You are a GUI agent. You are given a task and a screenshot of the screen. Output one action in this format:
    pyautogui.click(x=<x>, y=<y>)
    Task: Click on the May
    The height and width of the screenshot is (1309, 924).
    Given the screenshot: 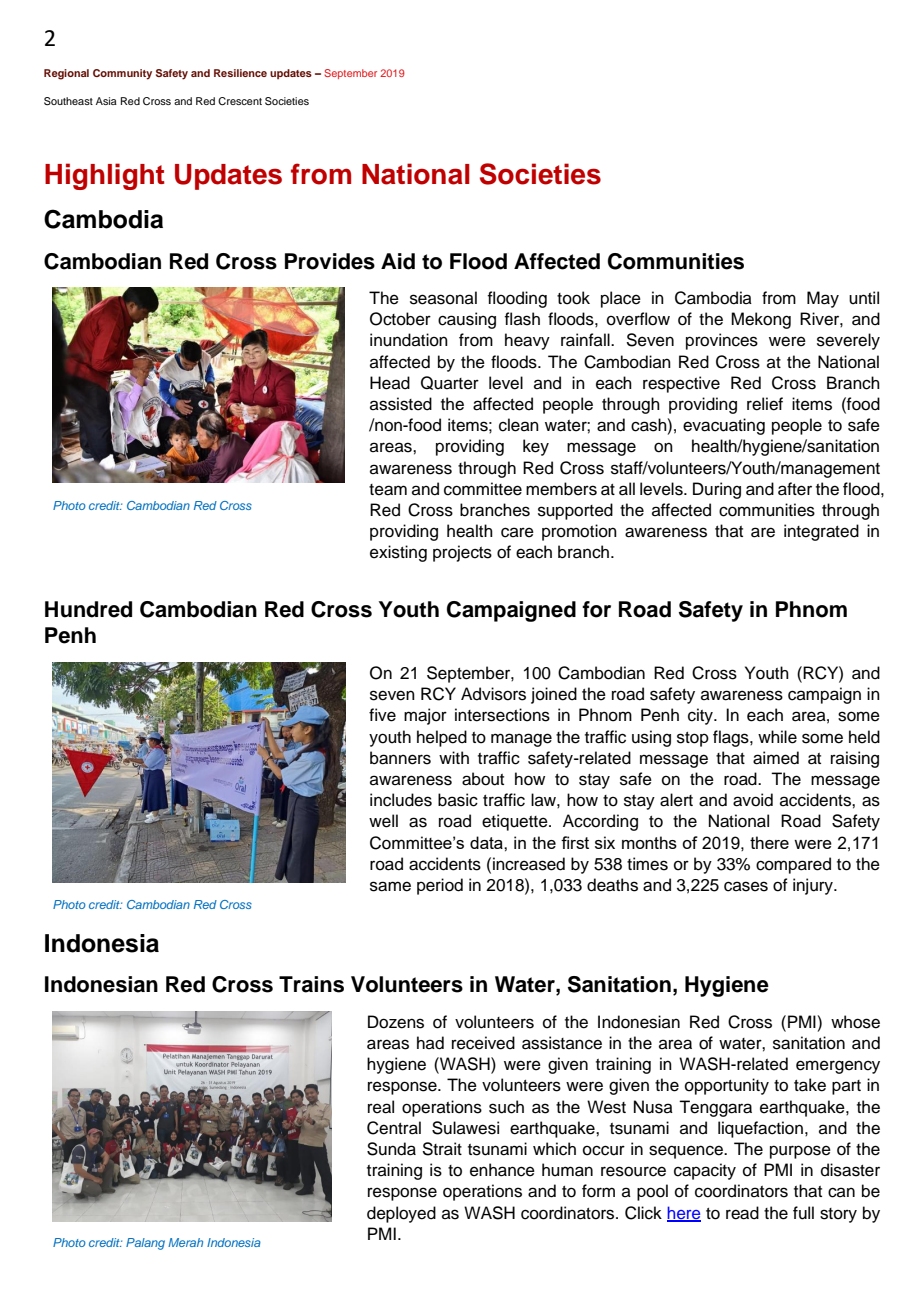 What is the action you would take?
    pyautogui.click(x=823, y=299)
